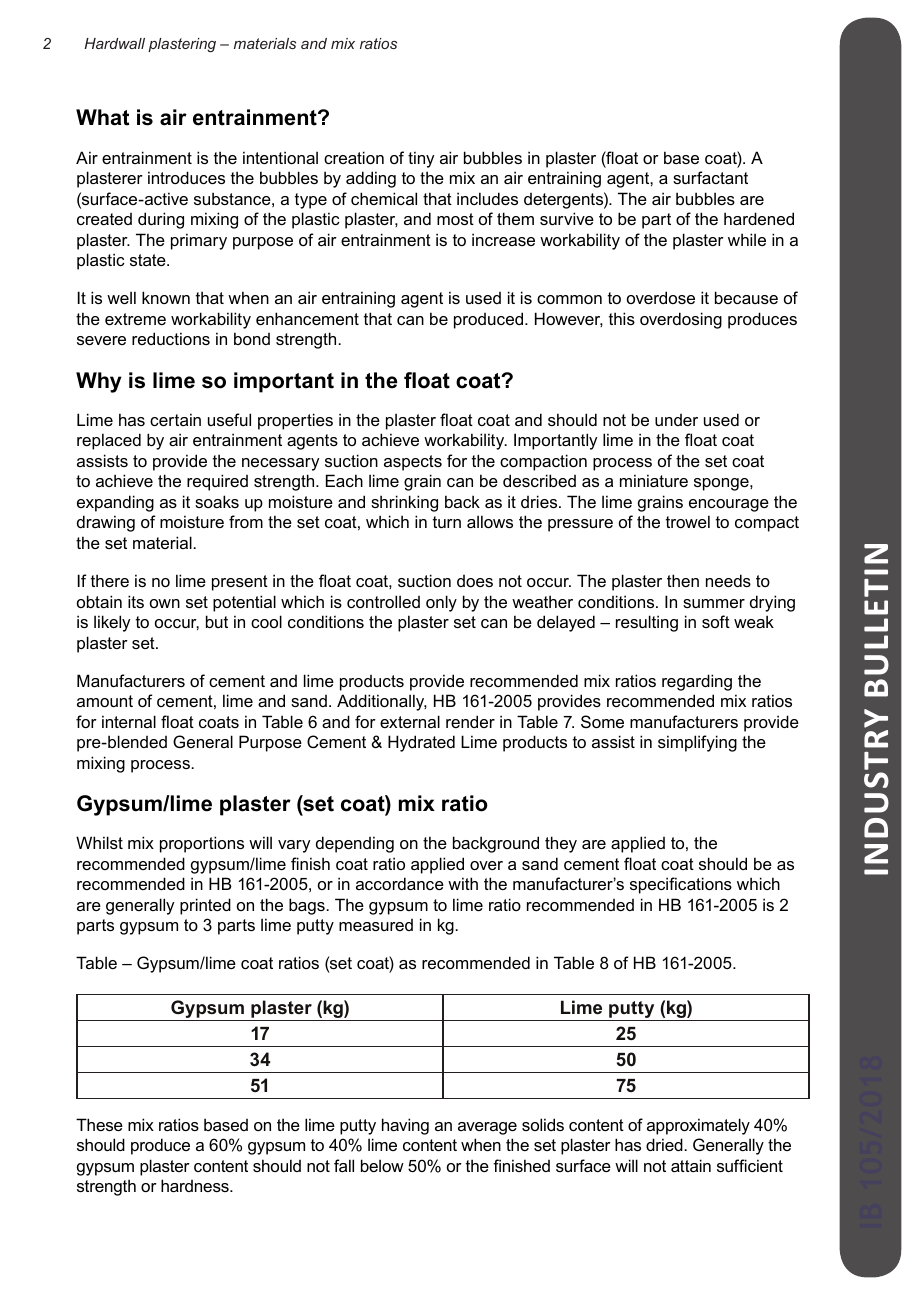 This image has width=924, height=1308. I want to click on printed, so click(205, 906).
